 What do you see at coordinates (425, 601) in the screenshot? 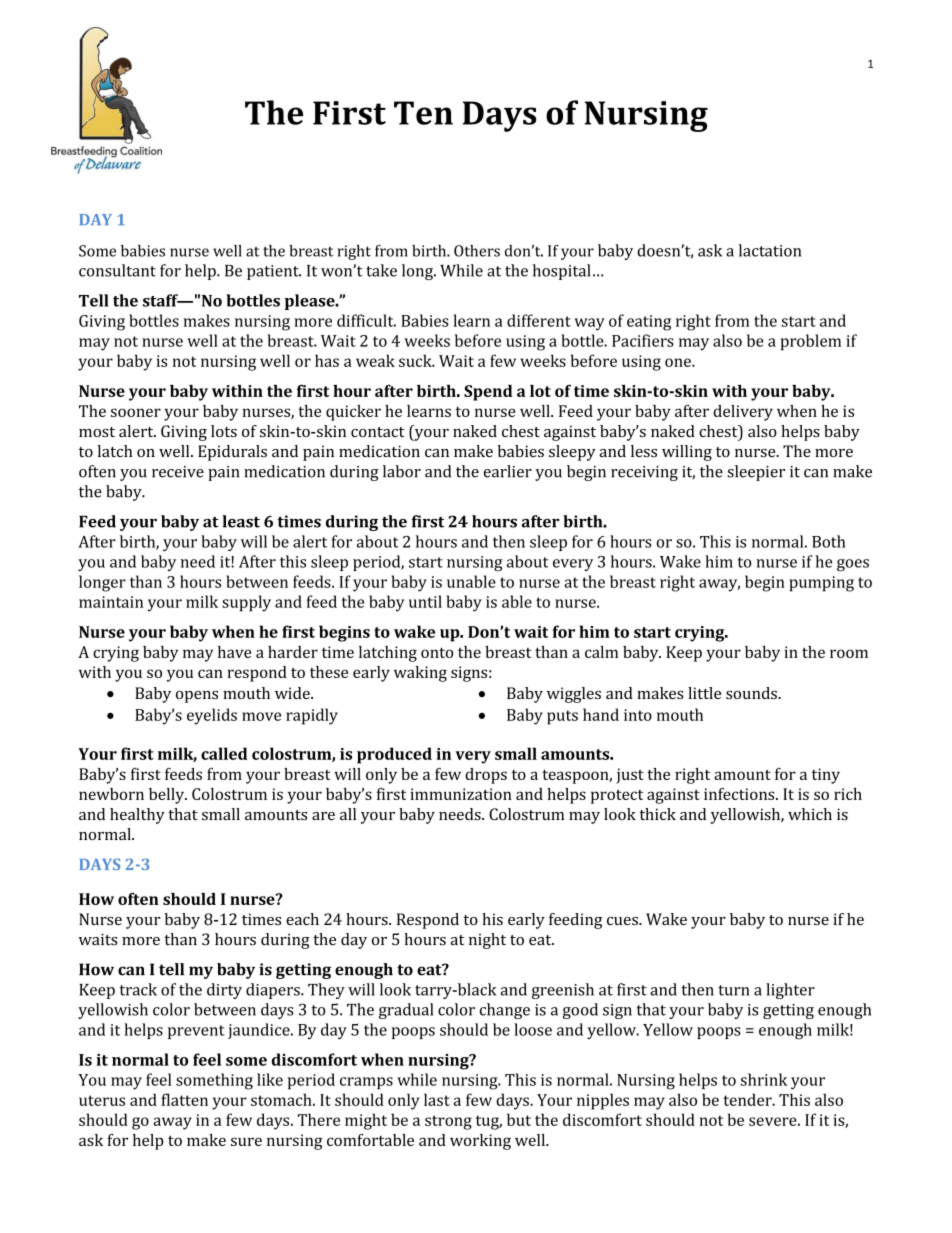
I see `until` at bounding box center [425, 601].
